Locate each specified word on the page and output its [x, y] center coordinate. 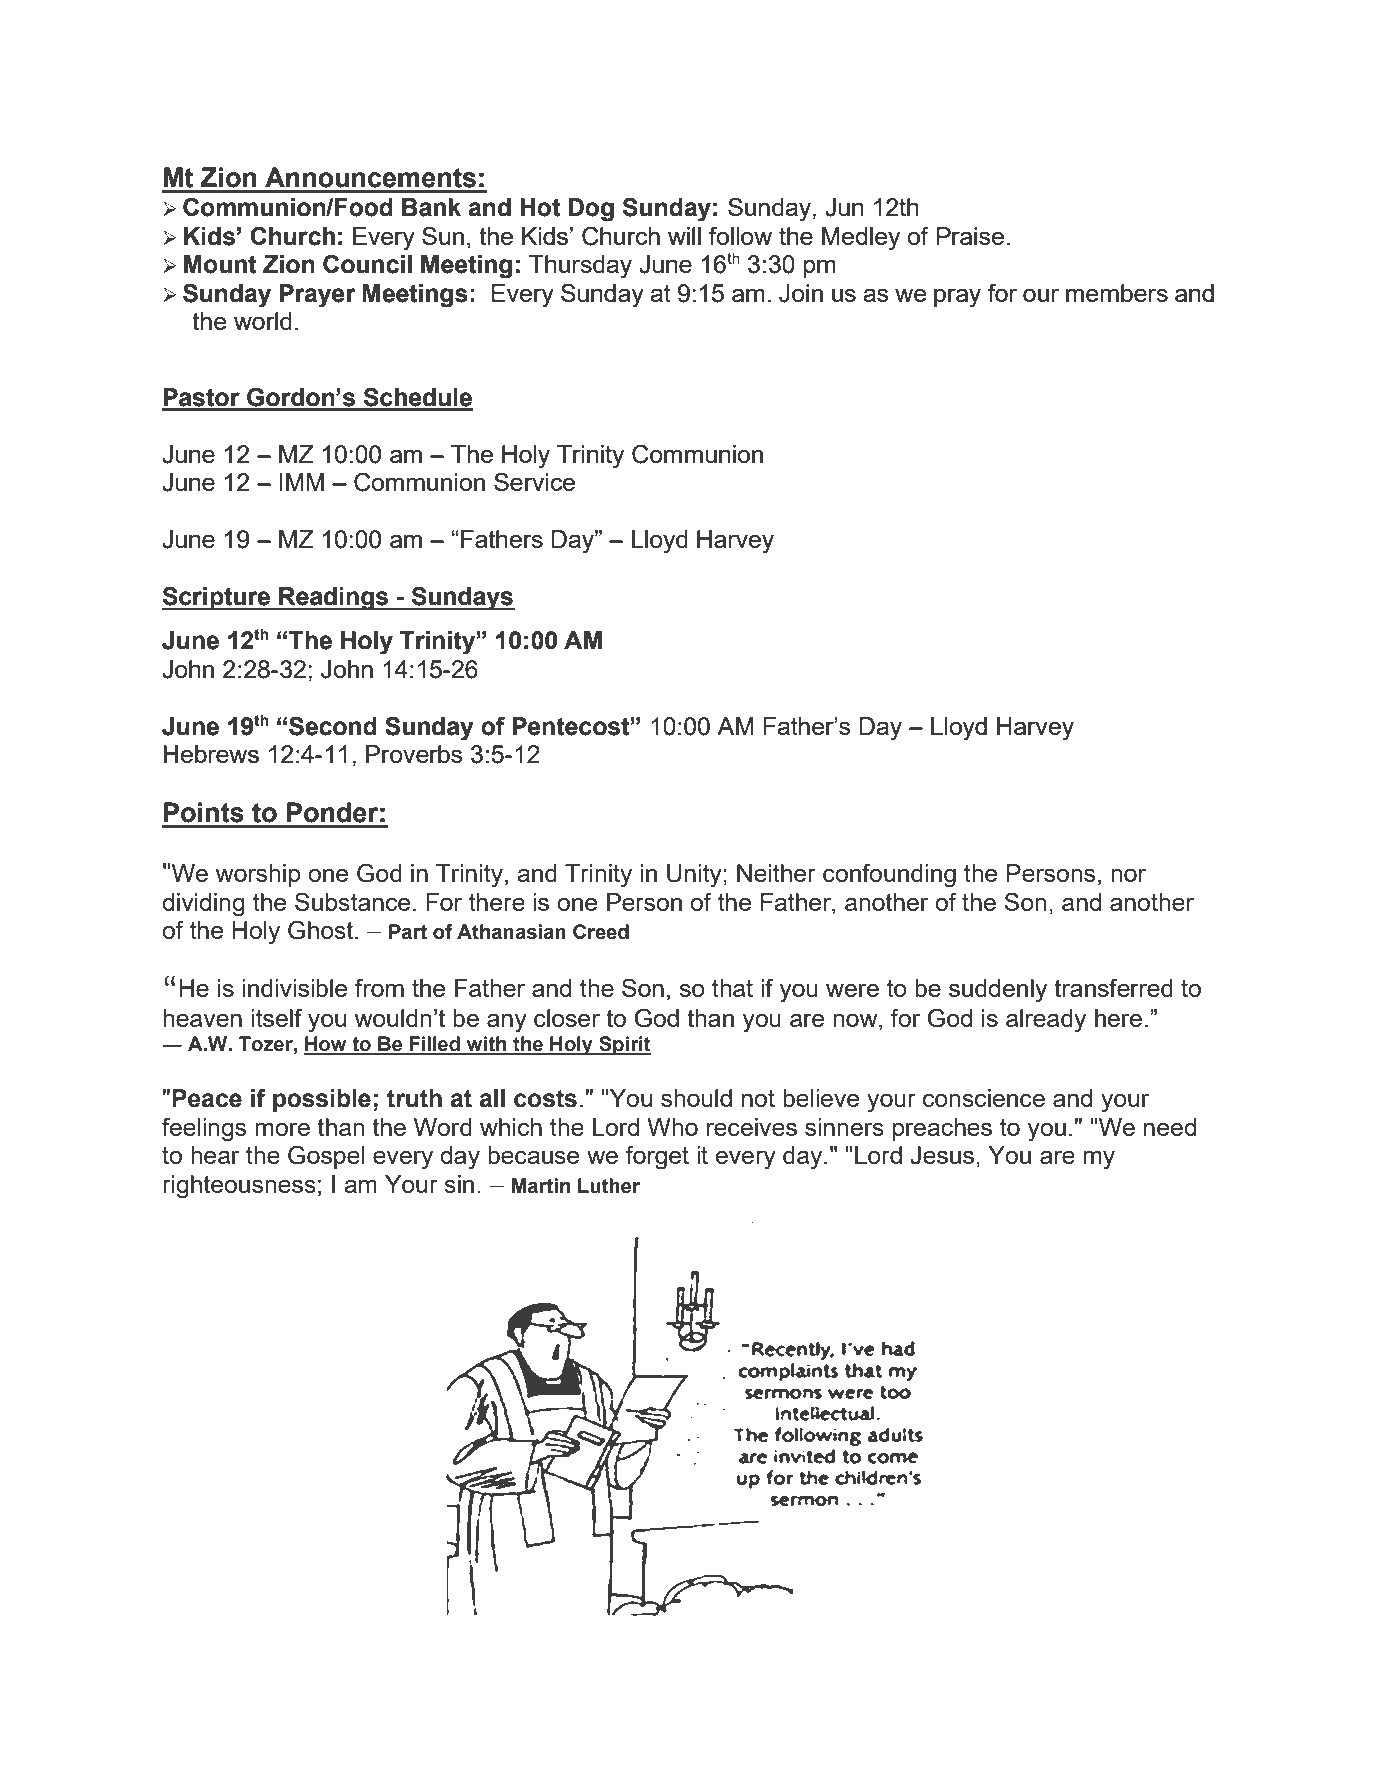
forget [657, 1157]
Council [367, 264]
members [1117, 293]
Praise [970, 236]
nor [1128, 875]
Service [534, 481]
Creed [601, 932]
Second [333, 726]
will [684, 236]
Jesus [942, 1155]
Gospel [326, 1157]
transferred [1113, 987]
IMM [302, 482]
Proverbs [414, 754]
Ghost [322, 930]
